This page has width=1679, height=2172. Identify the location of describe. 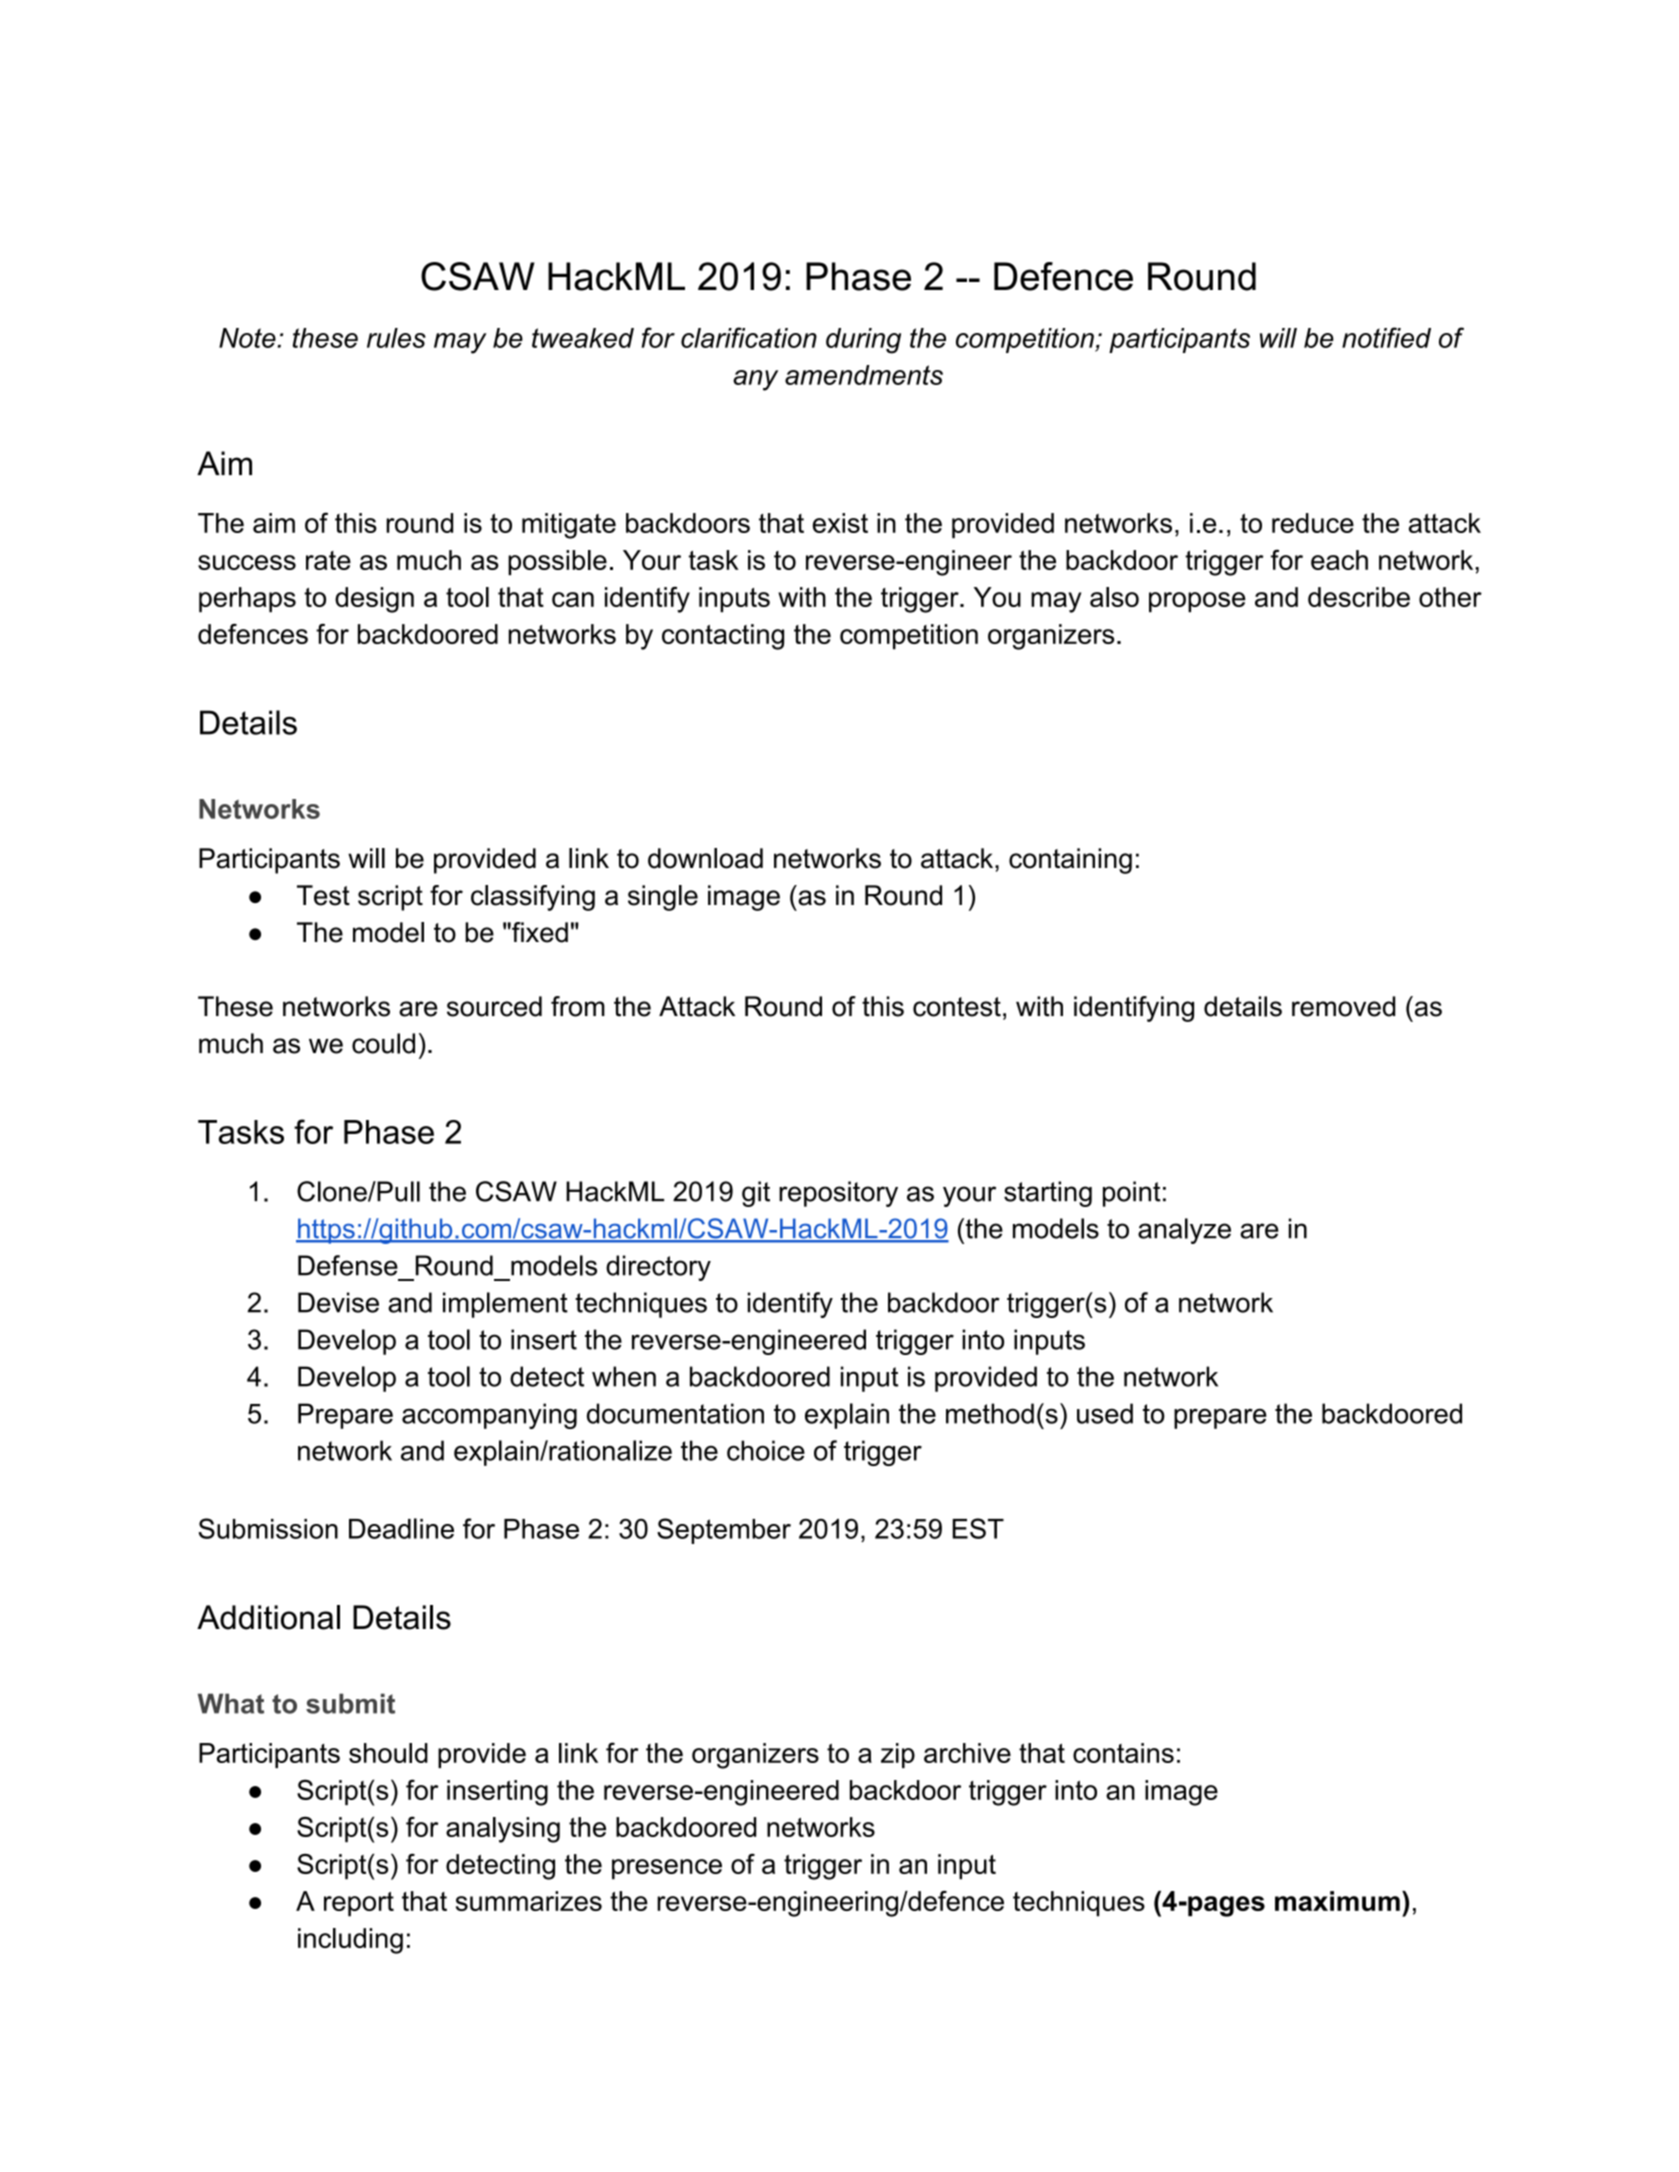
(1359, 597).
